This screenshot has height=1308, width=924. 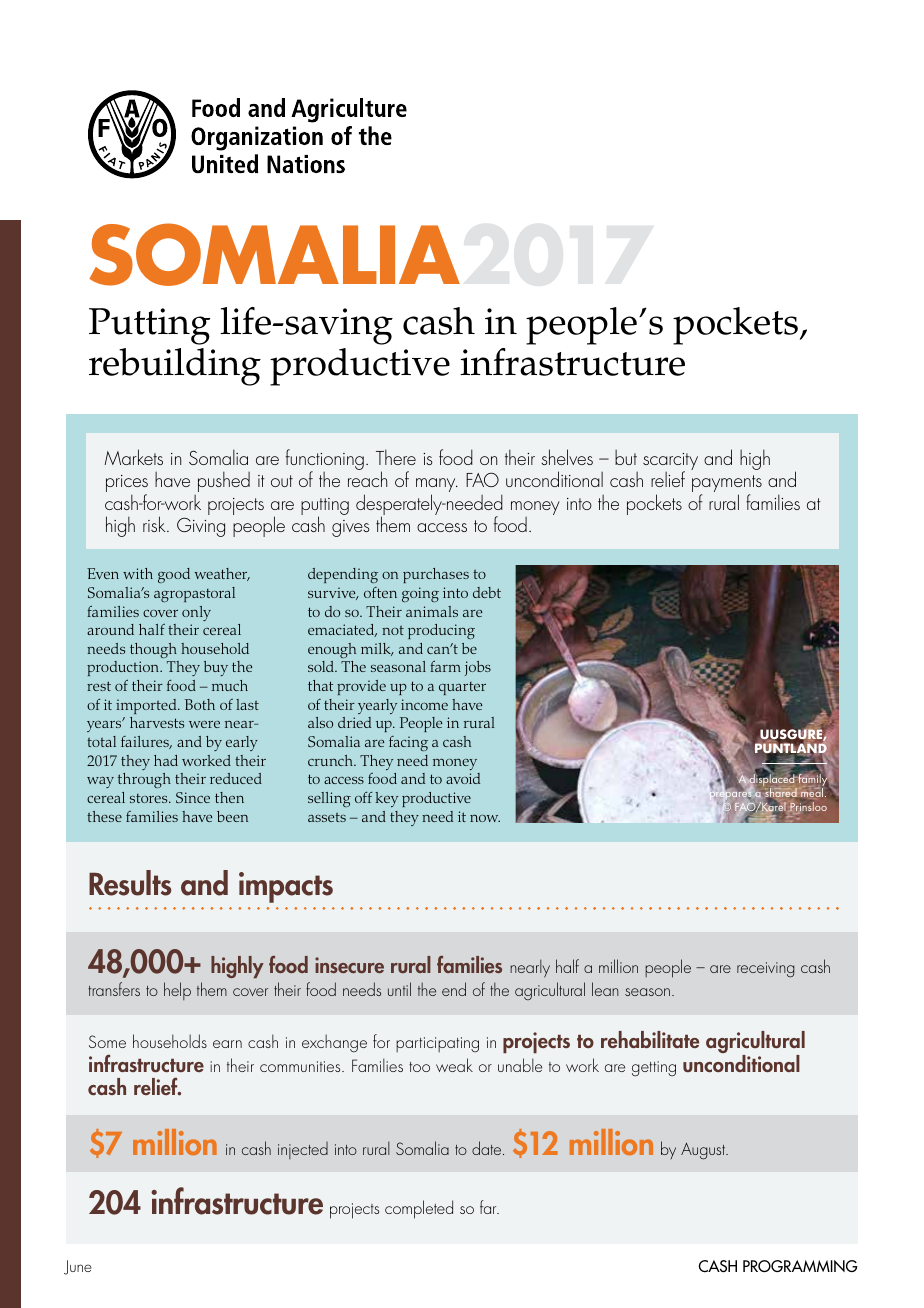 I want to click on shared, so click(x=781, y=794).
